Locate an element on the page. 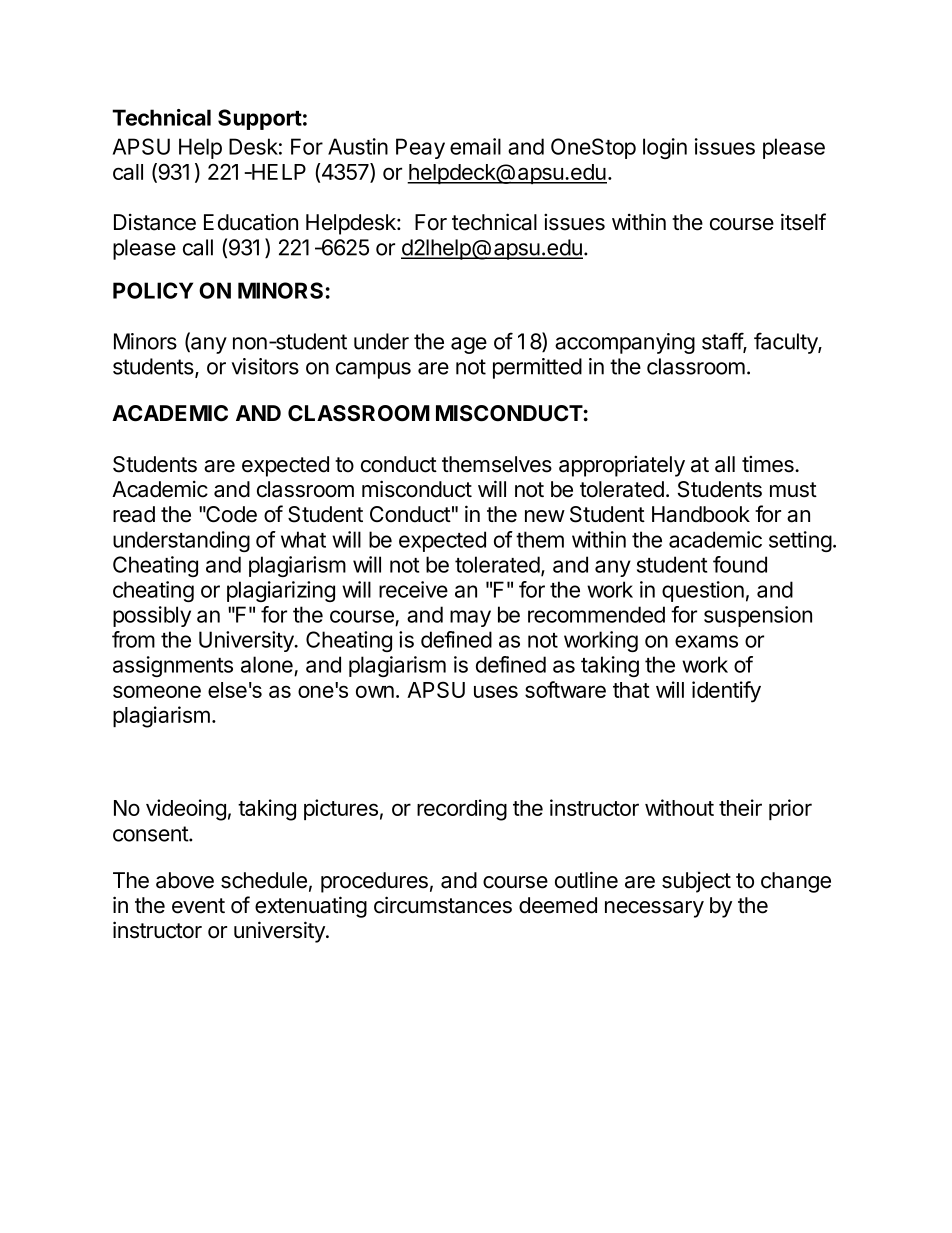  Support is located at coordinates (260, 119).
